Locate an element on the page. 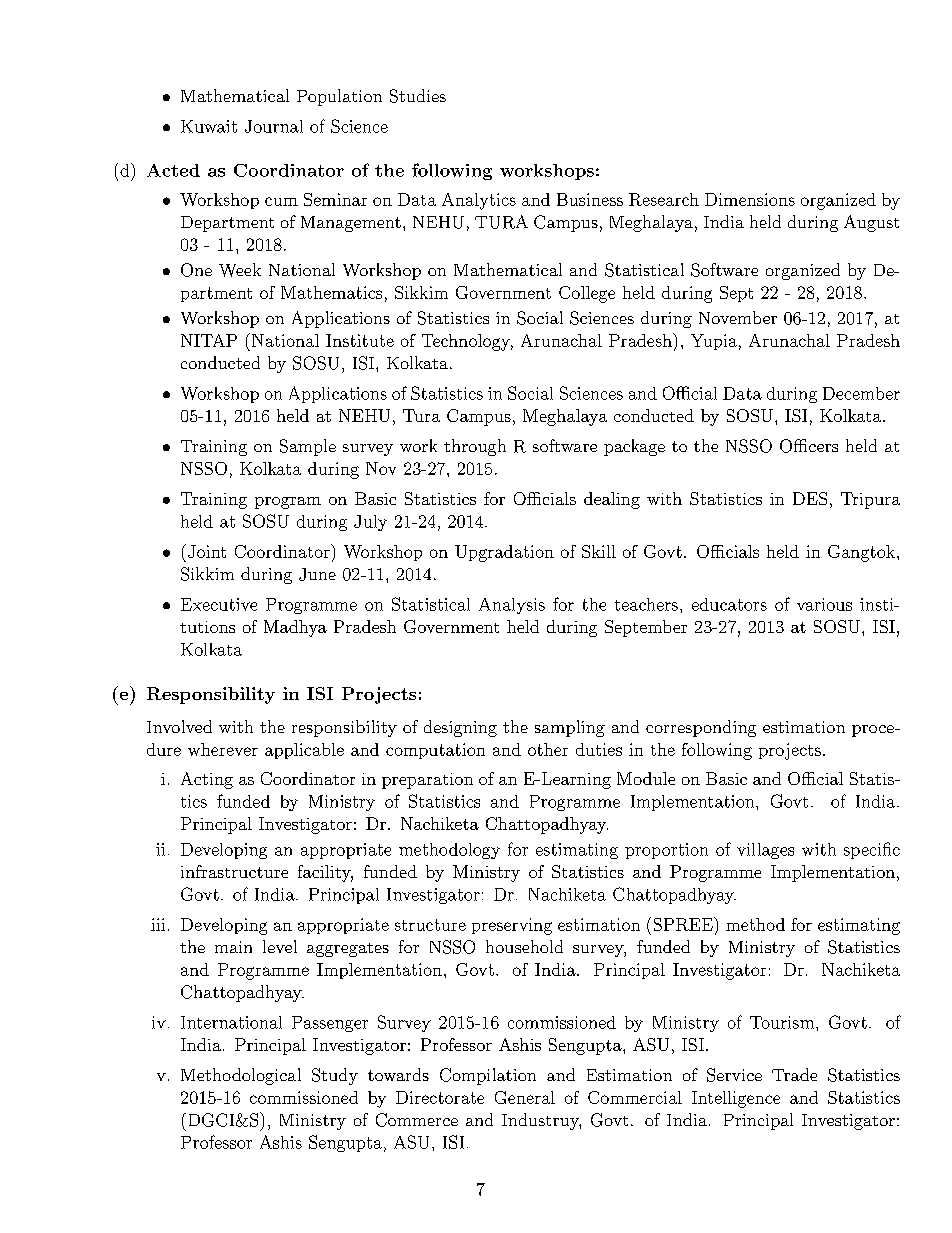  Dimensions is located at coordinates (750, 199).
